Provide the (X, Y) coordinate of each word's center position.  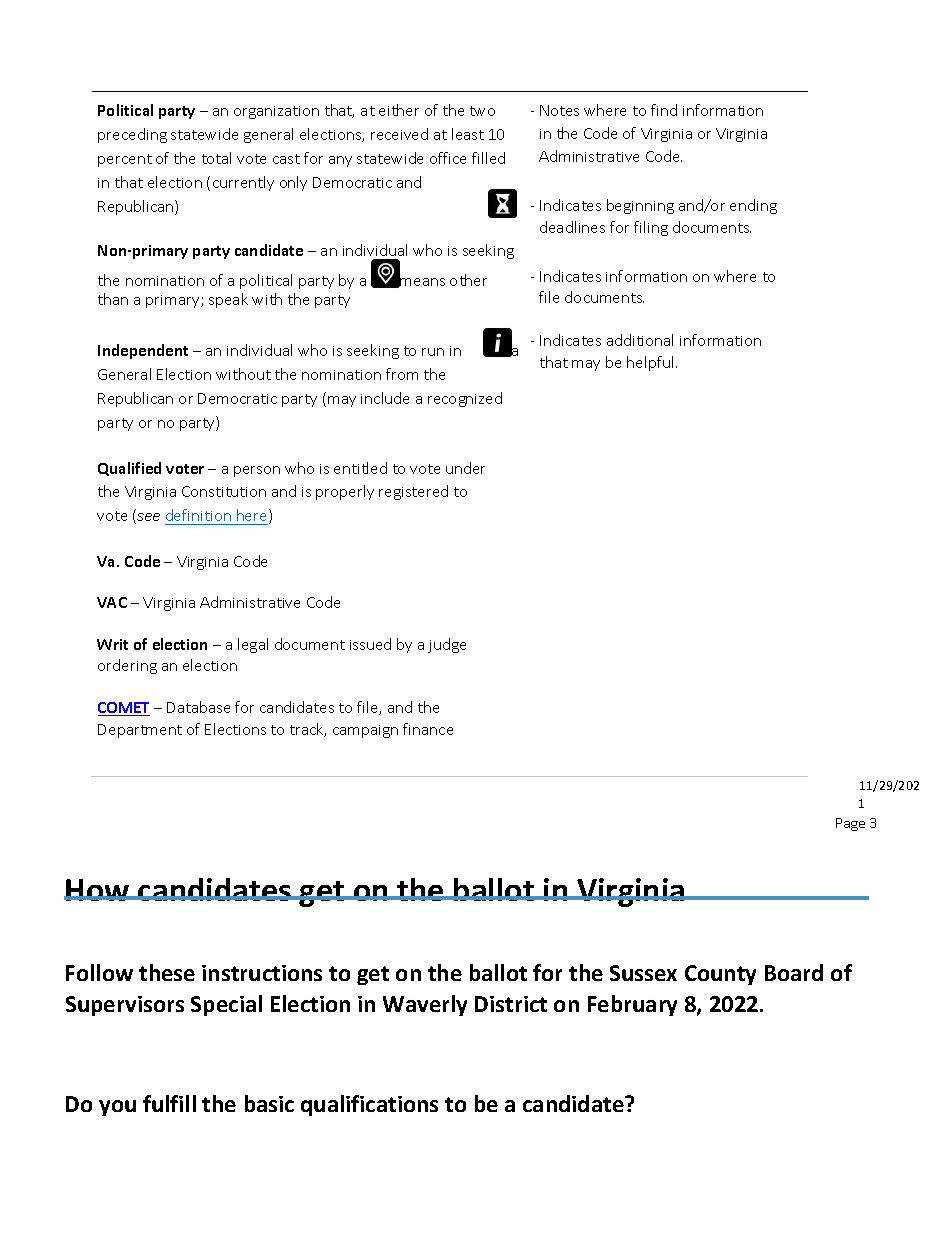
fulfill (169, 1103)
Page (850, 824)
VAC (112, 602)
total (216, 158)
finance (428, 729)
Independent (143, 351)
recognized (465, 399)
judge (447, 645)
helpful (652, 363)
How (98, 890)
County (720, 975)
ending (753, 206)
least (468, 134)
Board (794, 972)
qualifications (369, 1105)
